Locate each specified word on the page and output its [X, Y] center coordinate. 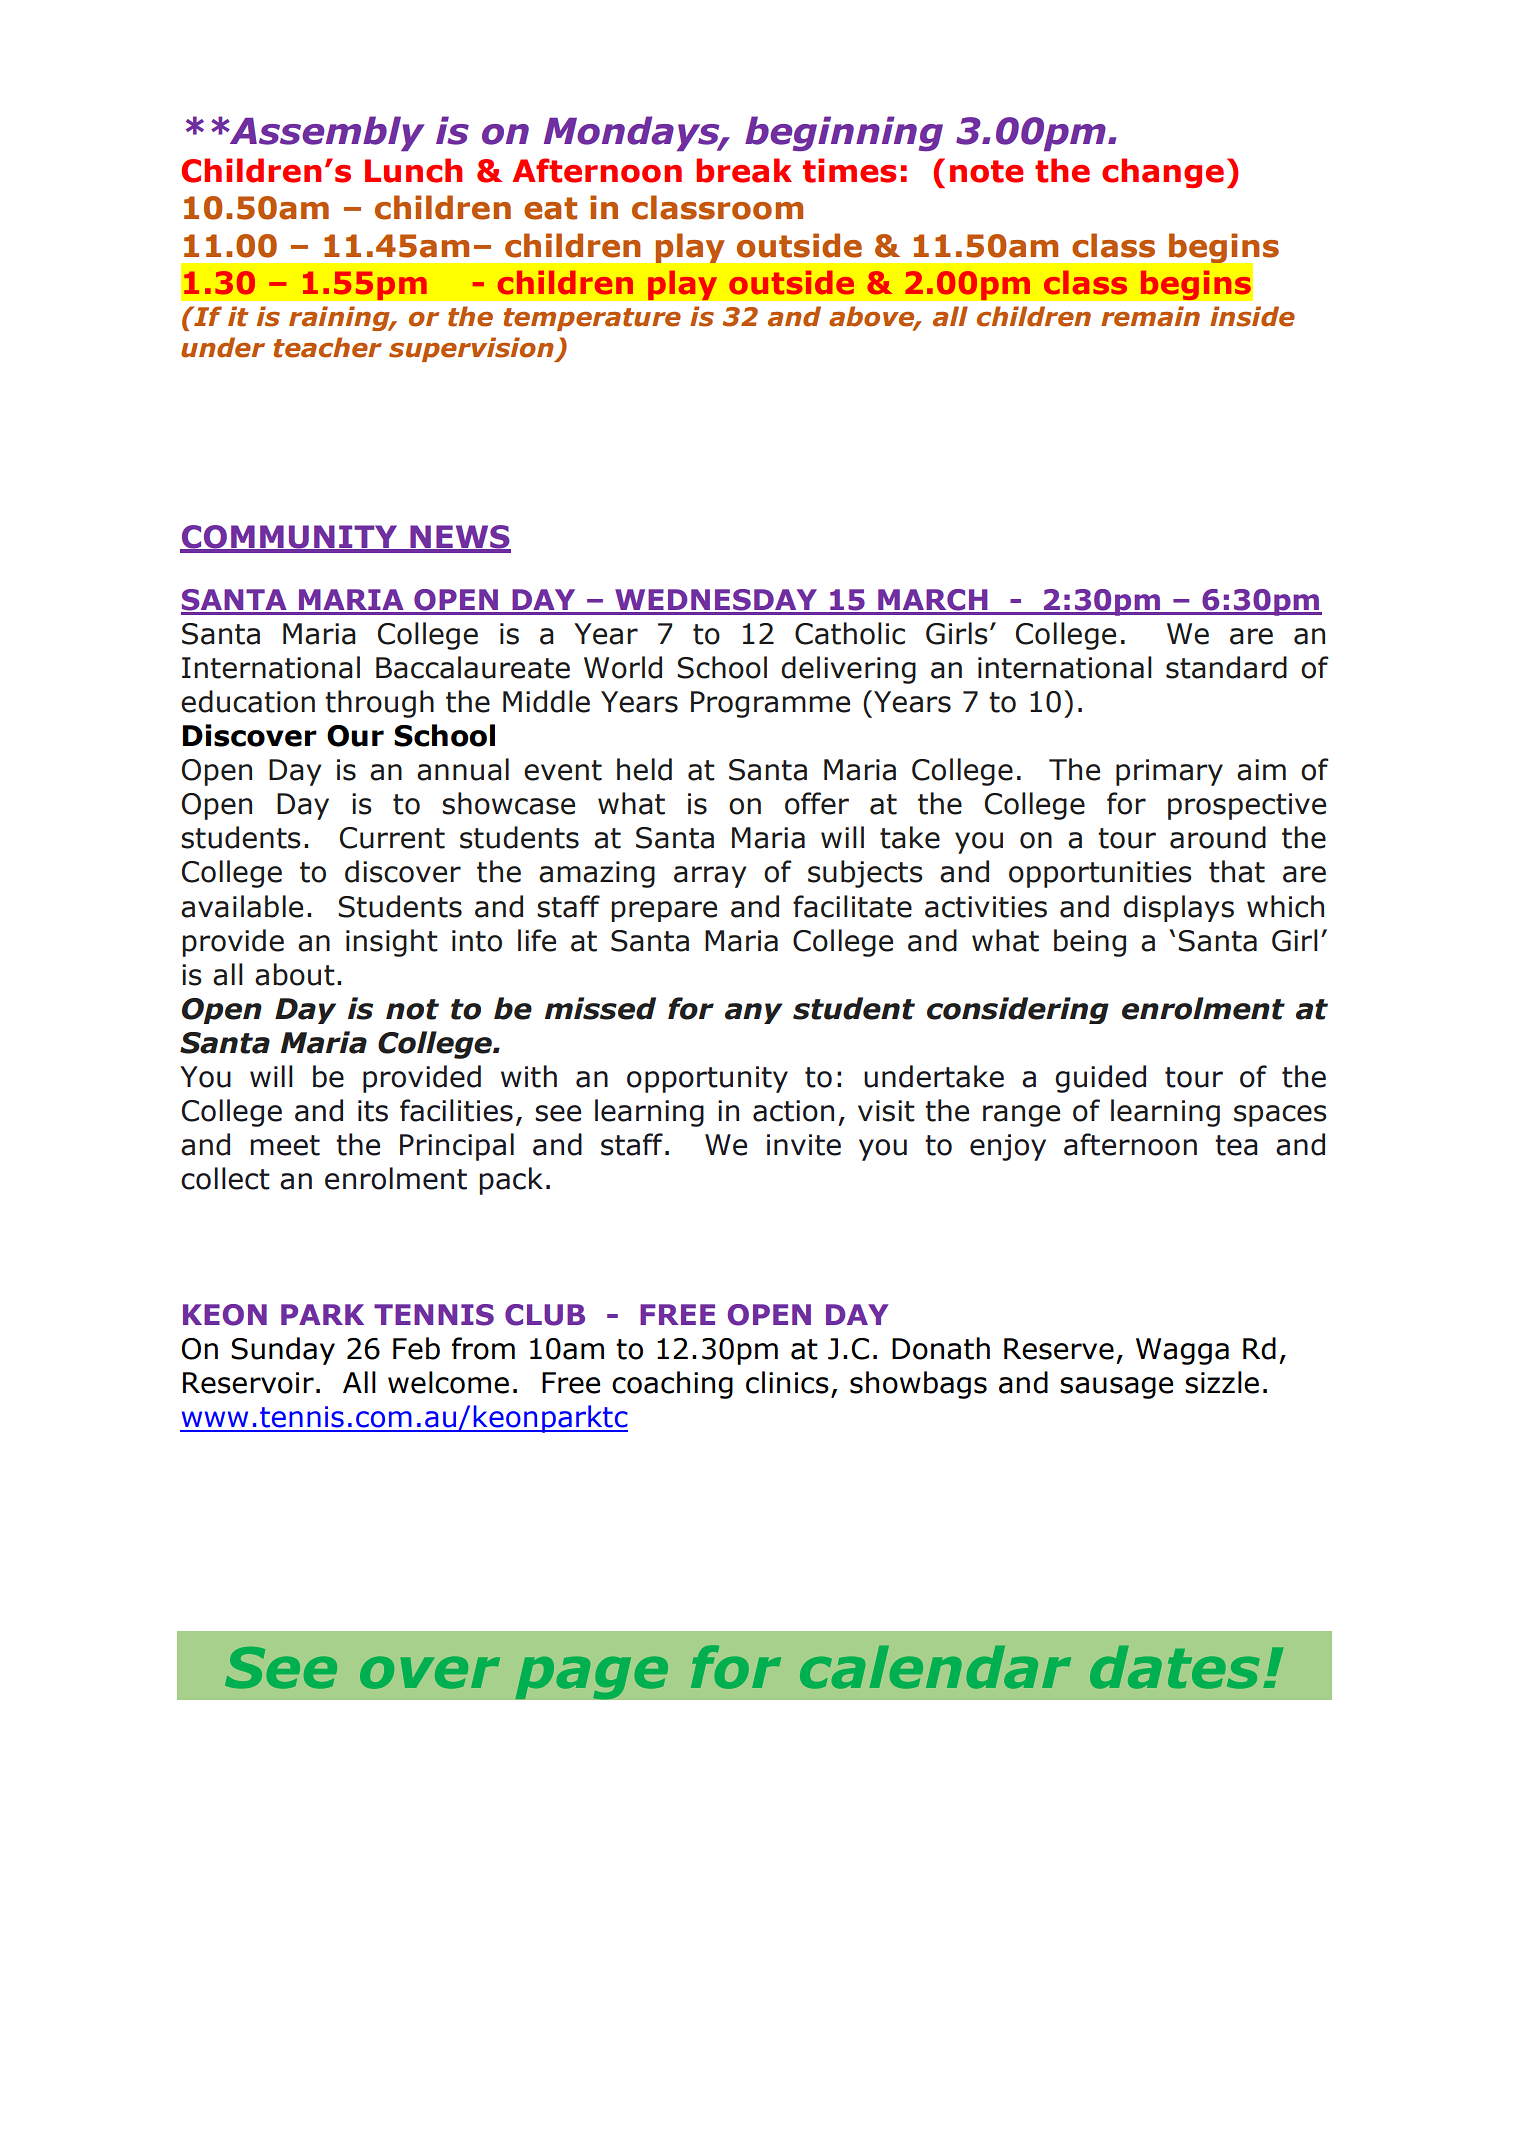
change [1163, 173]
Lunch [413, 170]
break [744, 170]
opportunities [1100, 874]
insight [392, 943]
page [592, 1678]
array [710, 877]
